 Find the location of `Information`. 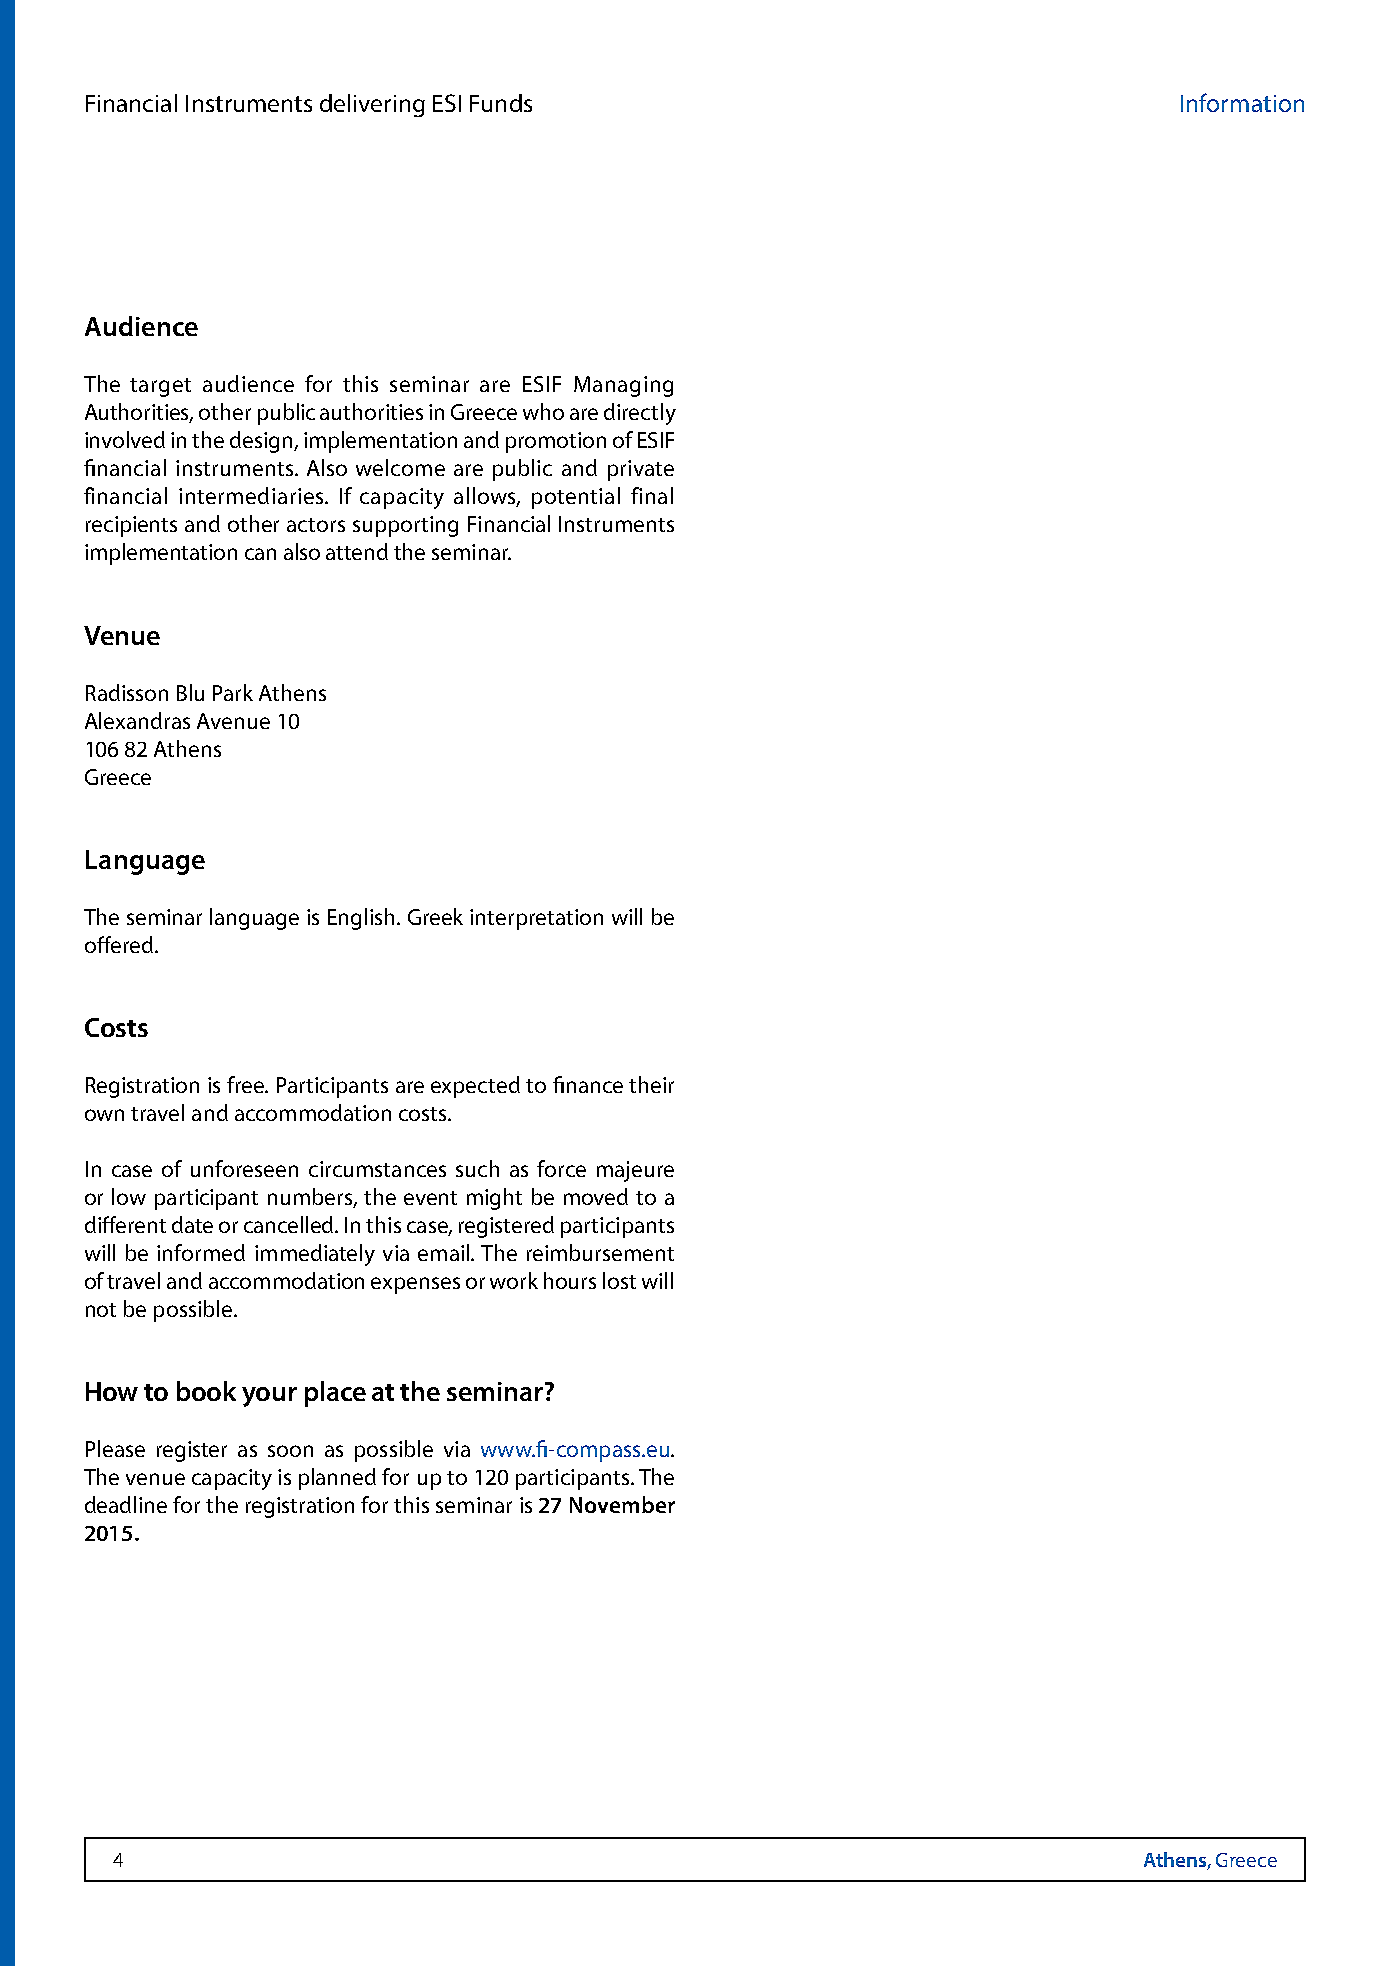

Information is located at coordinates (1242, 102).
